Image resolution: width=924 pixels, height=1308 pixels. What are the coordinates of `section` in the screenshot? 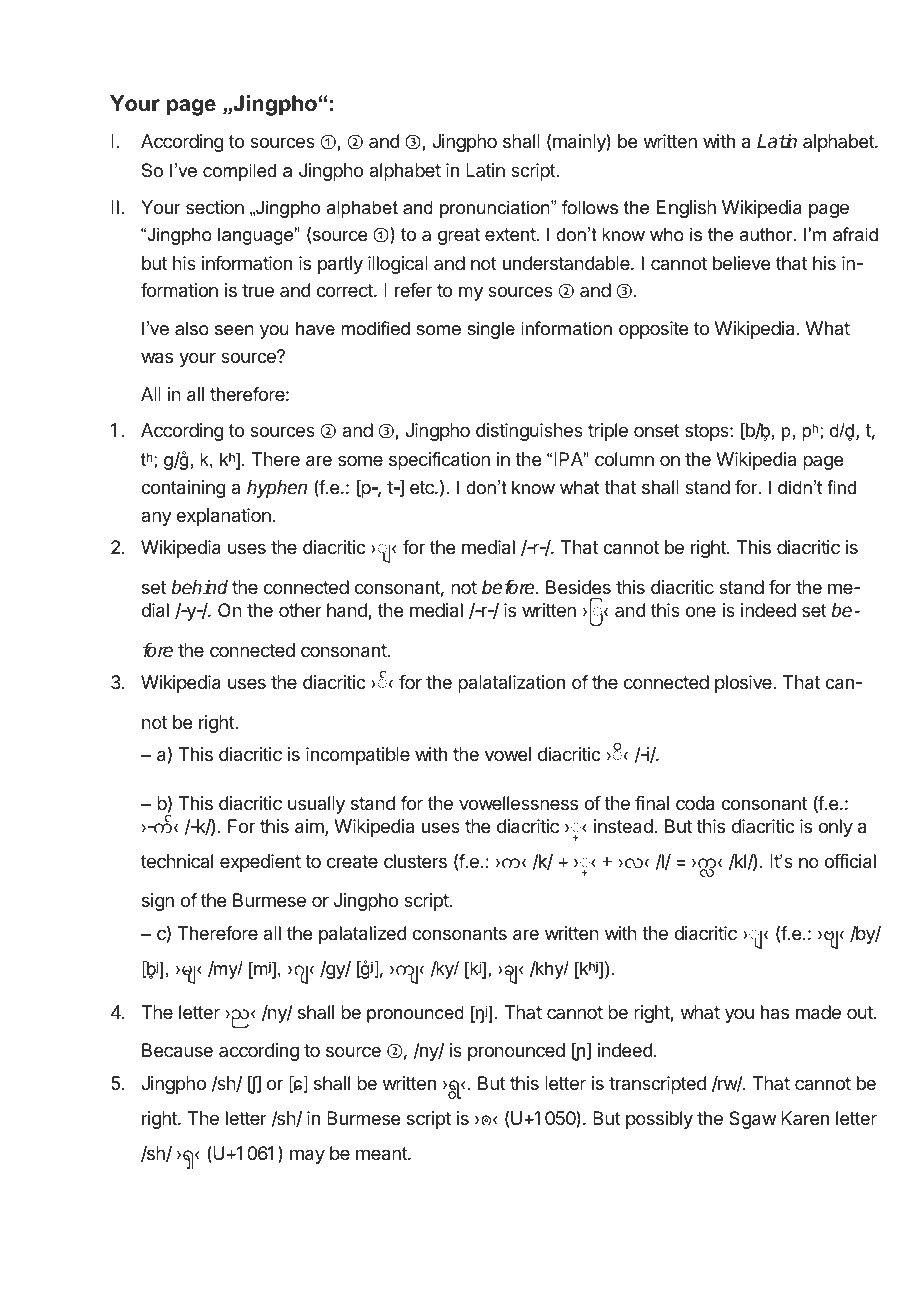 It's located at (215, 207).
